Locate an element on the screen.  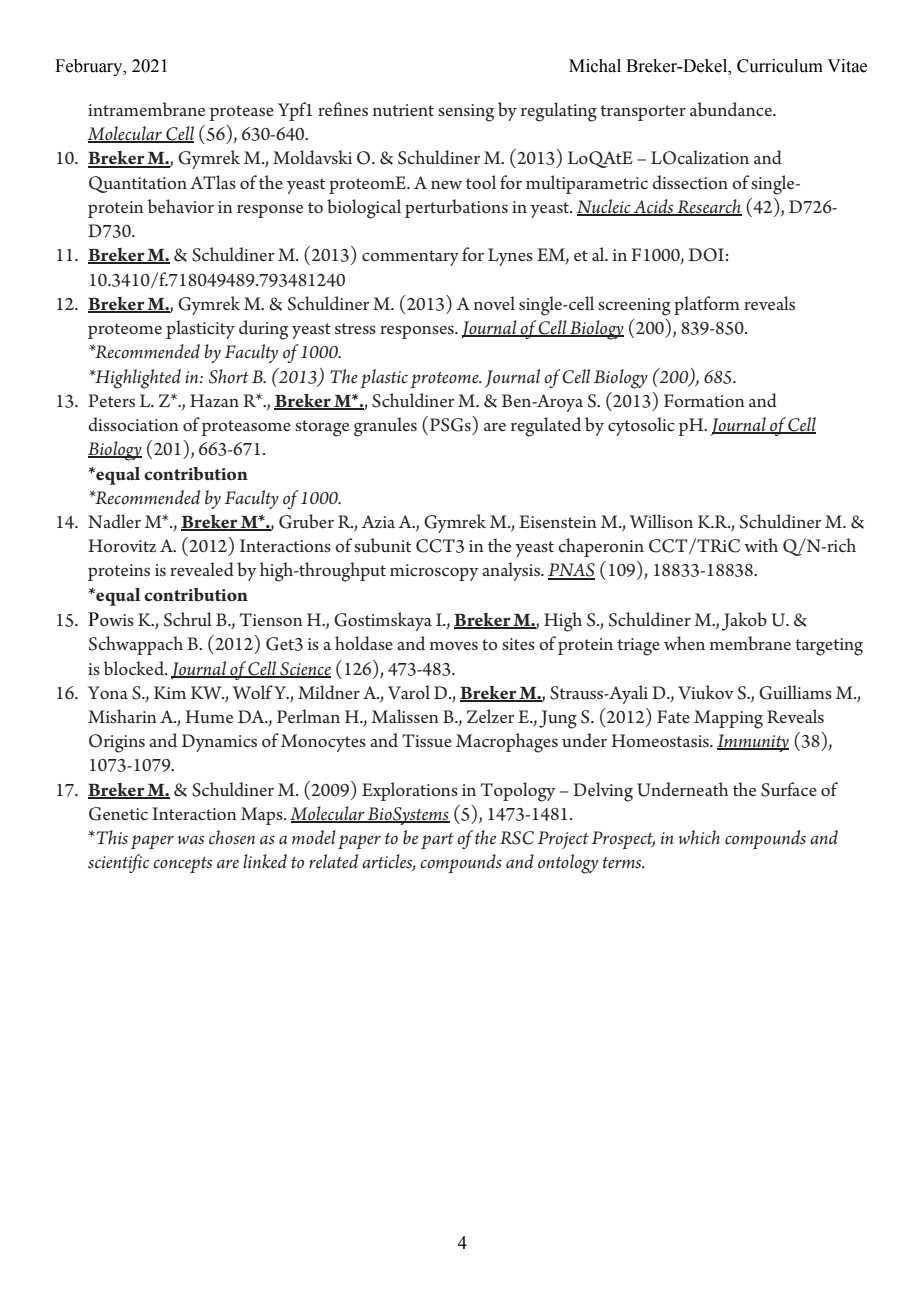
sensing is located at coordinates (466, 113).
